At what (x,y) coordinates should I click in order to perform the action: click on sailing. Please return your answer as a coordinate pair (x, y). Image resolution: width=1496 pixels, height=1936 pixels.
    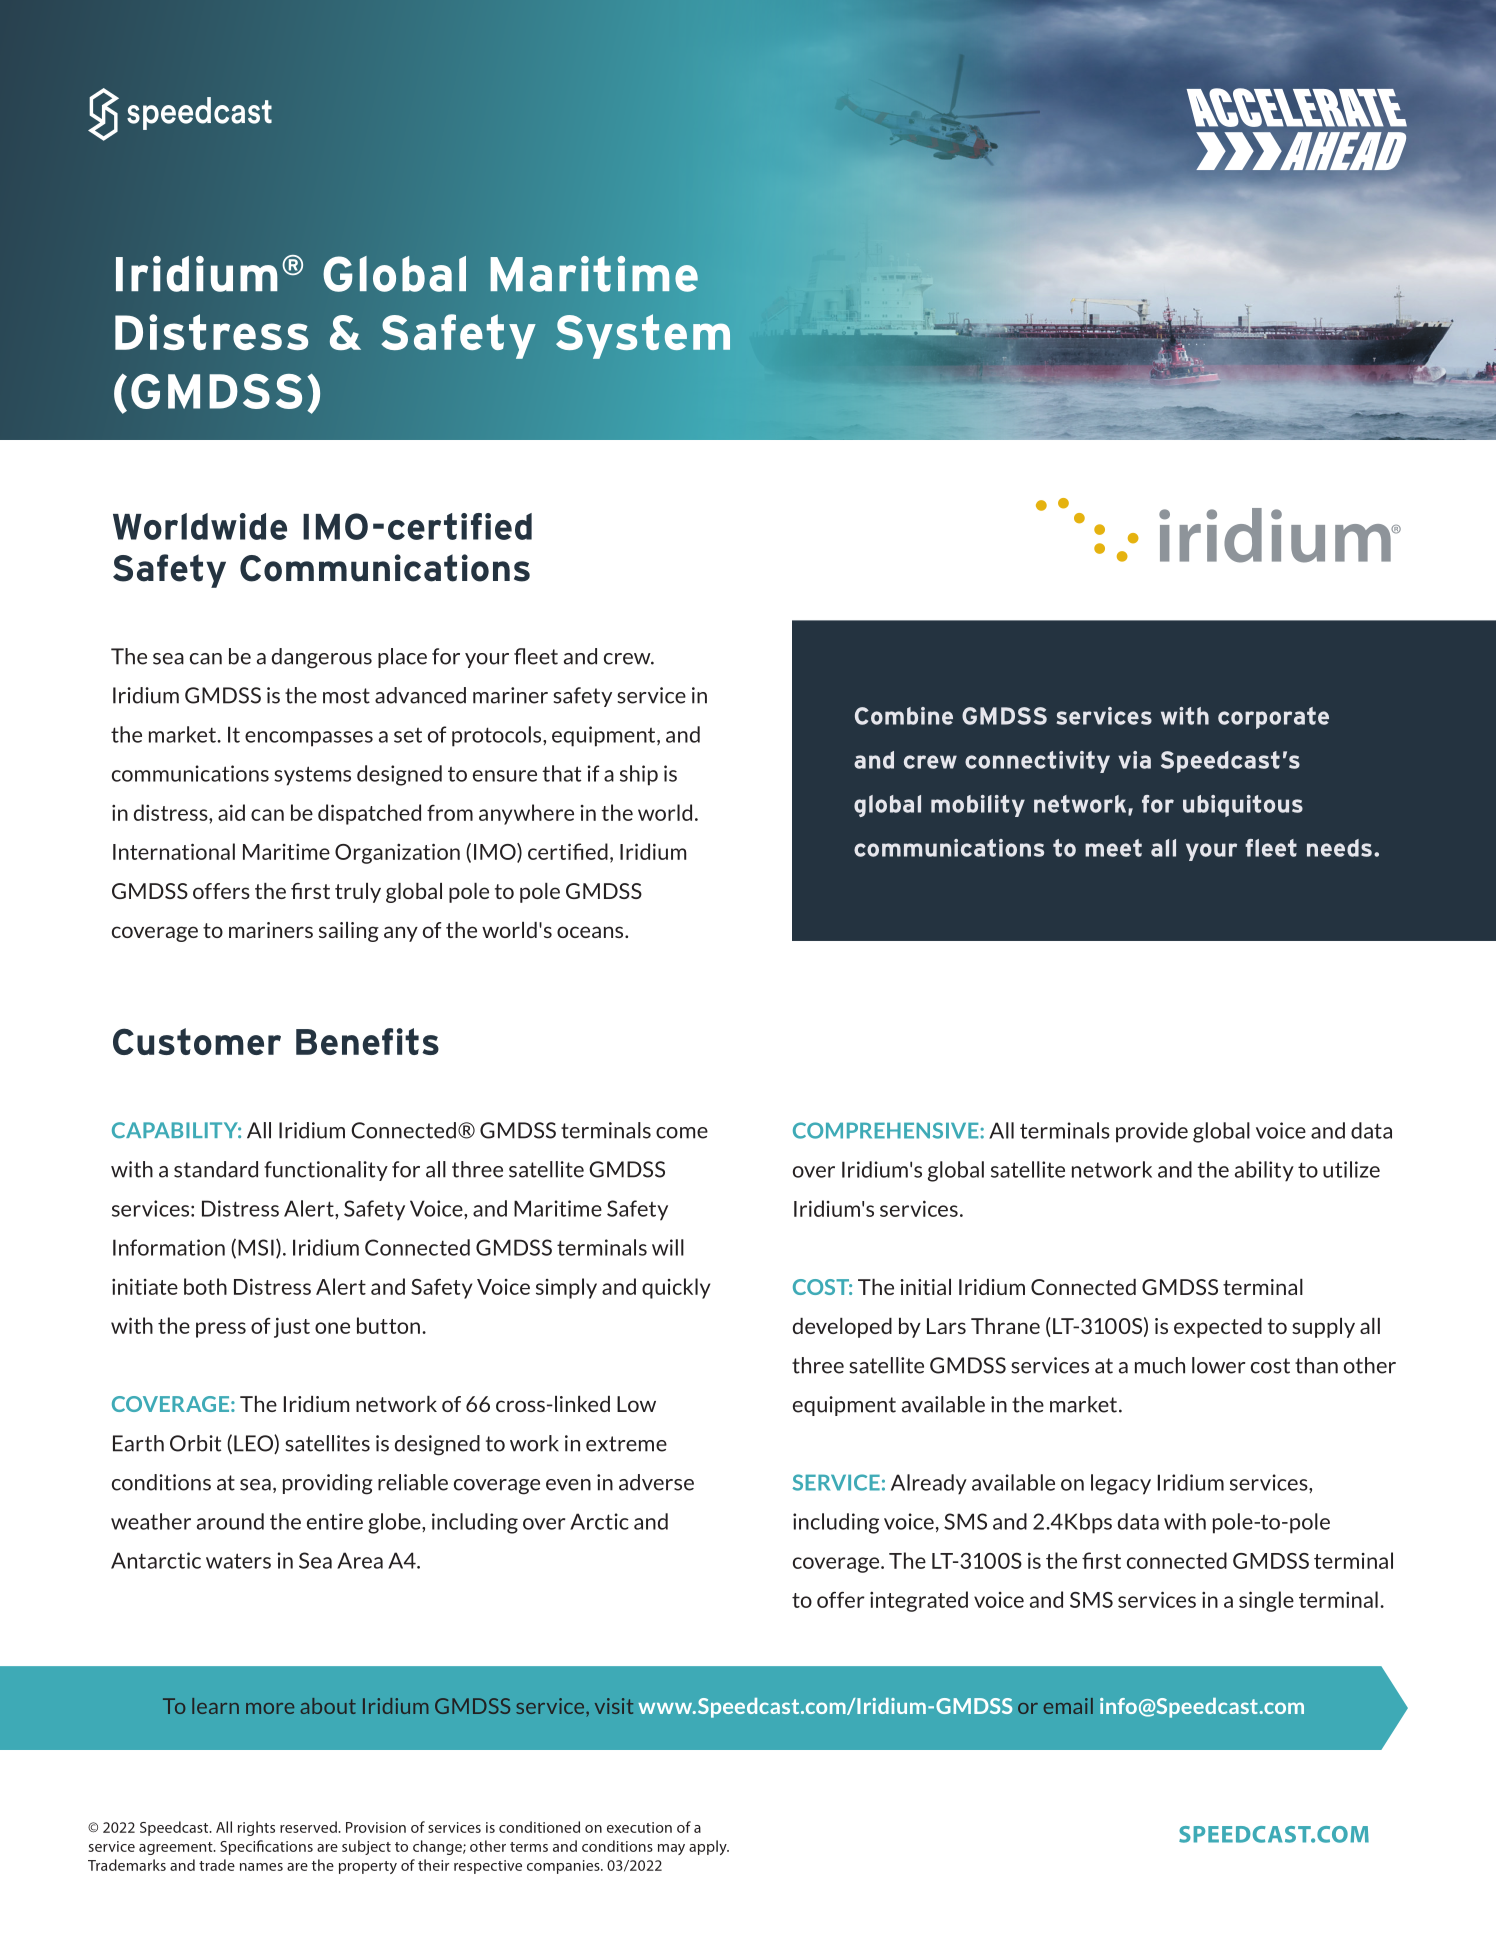
    Looking at the image, I should click on (349, 932).
